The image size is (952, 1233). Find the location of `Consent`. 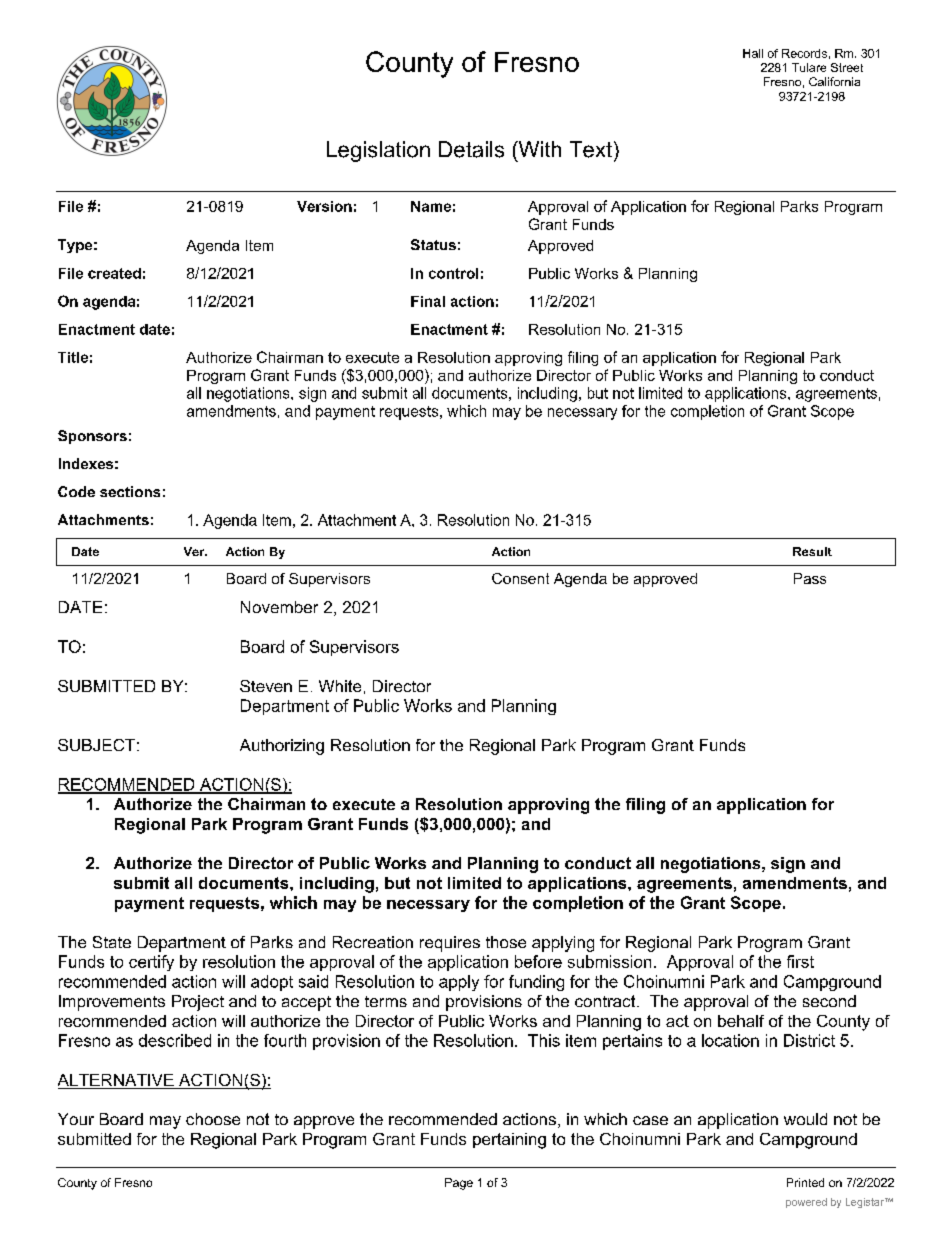

Consent is located at coordinates (520, 578).
